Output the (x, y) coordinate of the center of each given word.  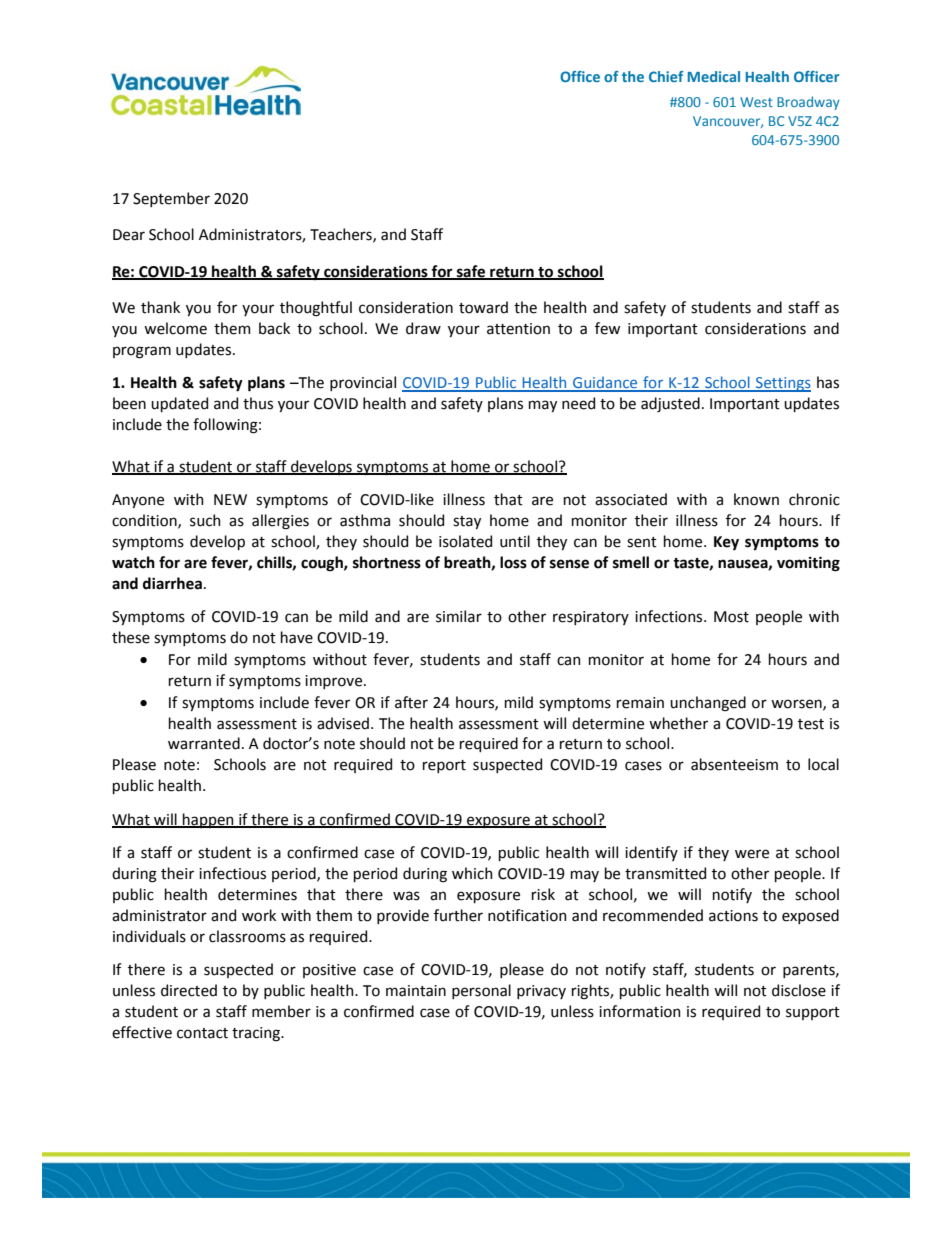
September (171, 199)
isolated (465, 541)
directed (189, 990)
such (205, 520)
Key (726, 543)
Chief (666, 76)
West (756, 102)
